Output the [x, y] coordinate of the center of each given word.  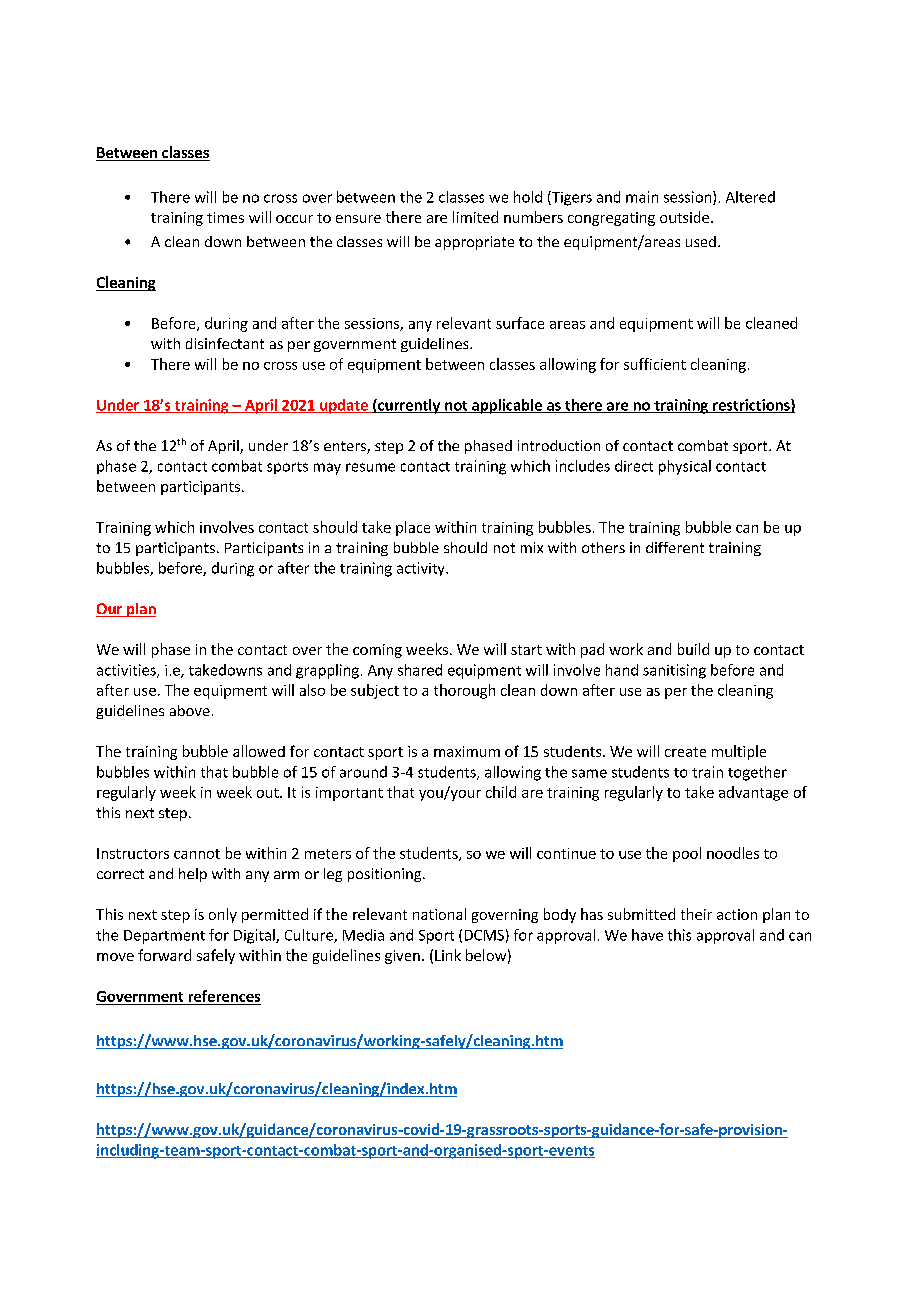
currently [409, 406]
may [327, 469]
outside [684, 217]
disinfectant [225, 343]
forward [164, 955]
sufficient [655, 364]
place [413, 528]
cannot [197, 854]
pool [687, 854]
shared [420, 670]
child [501, 792]
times [225, 217]
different [675, 547]
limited [475, 217]
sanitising [674, 671]
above [190, 710]
